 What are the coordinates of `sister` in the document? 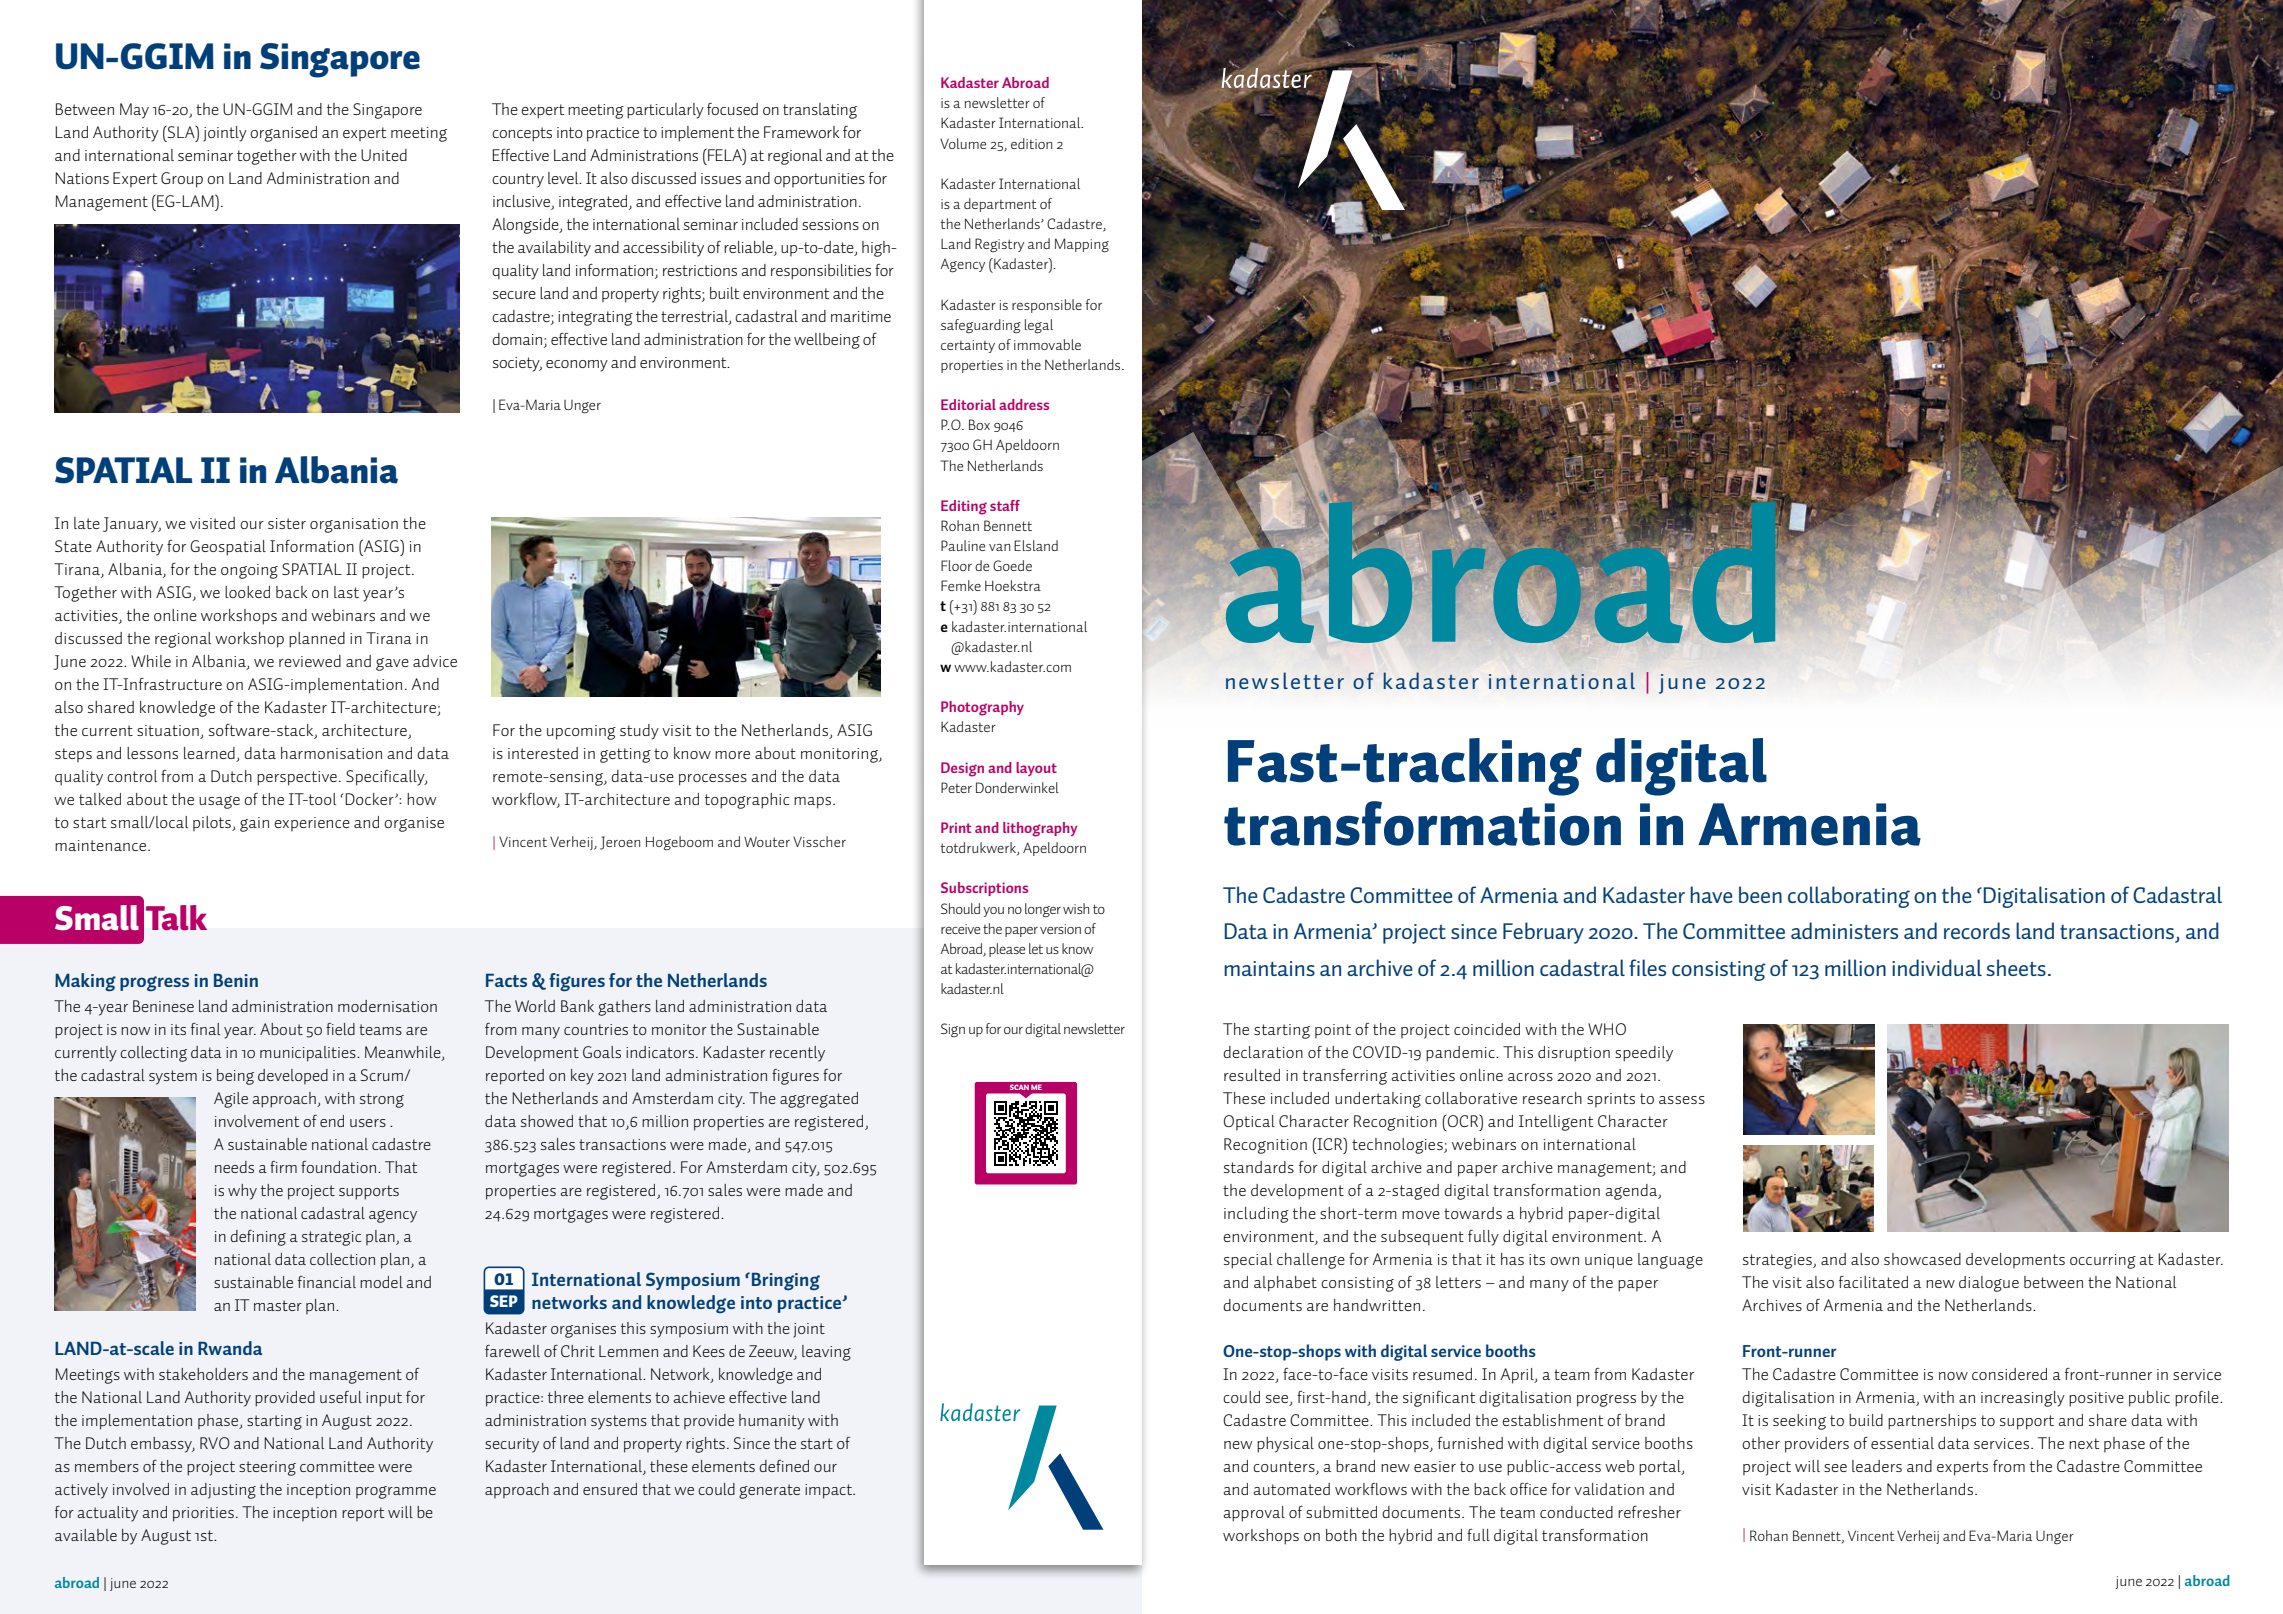 It's located at (287, 523).
